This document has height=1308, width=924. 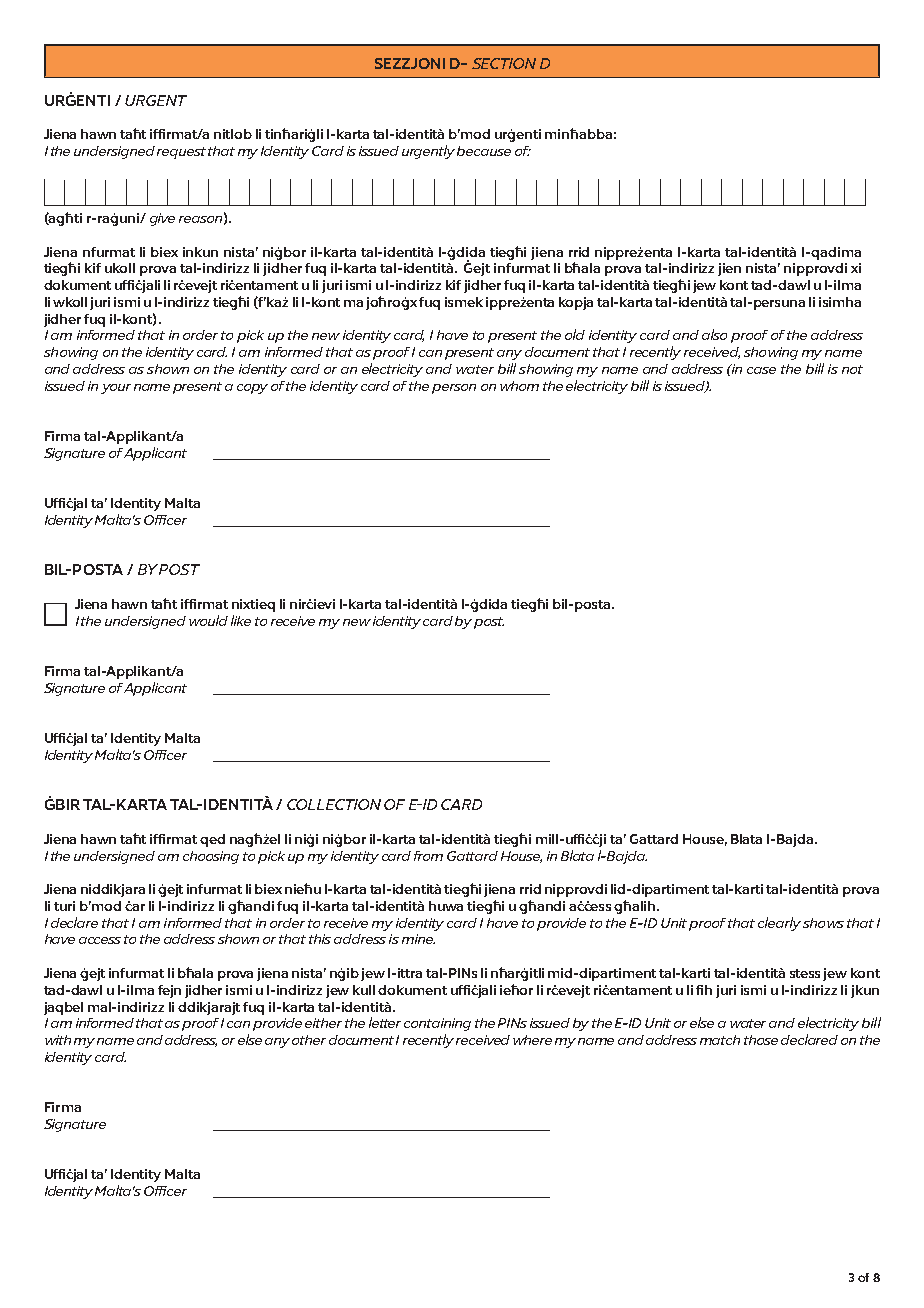 What do you see at coordinates (58, 1040) in the document?
I see `with` at bounding box center [58, 1040].
